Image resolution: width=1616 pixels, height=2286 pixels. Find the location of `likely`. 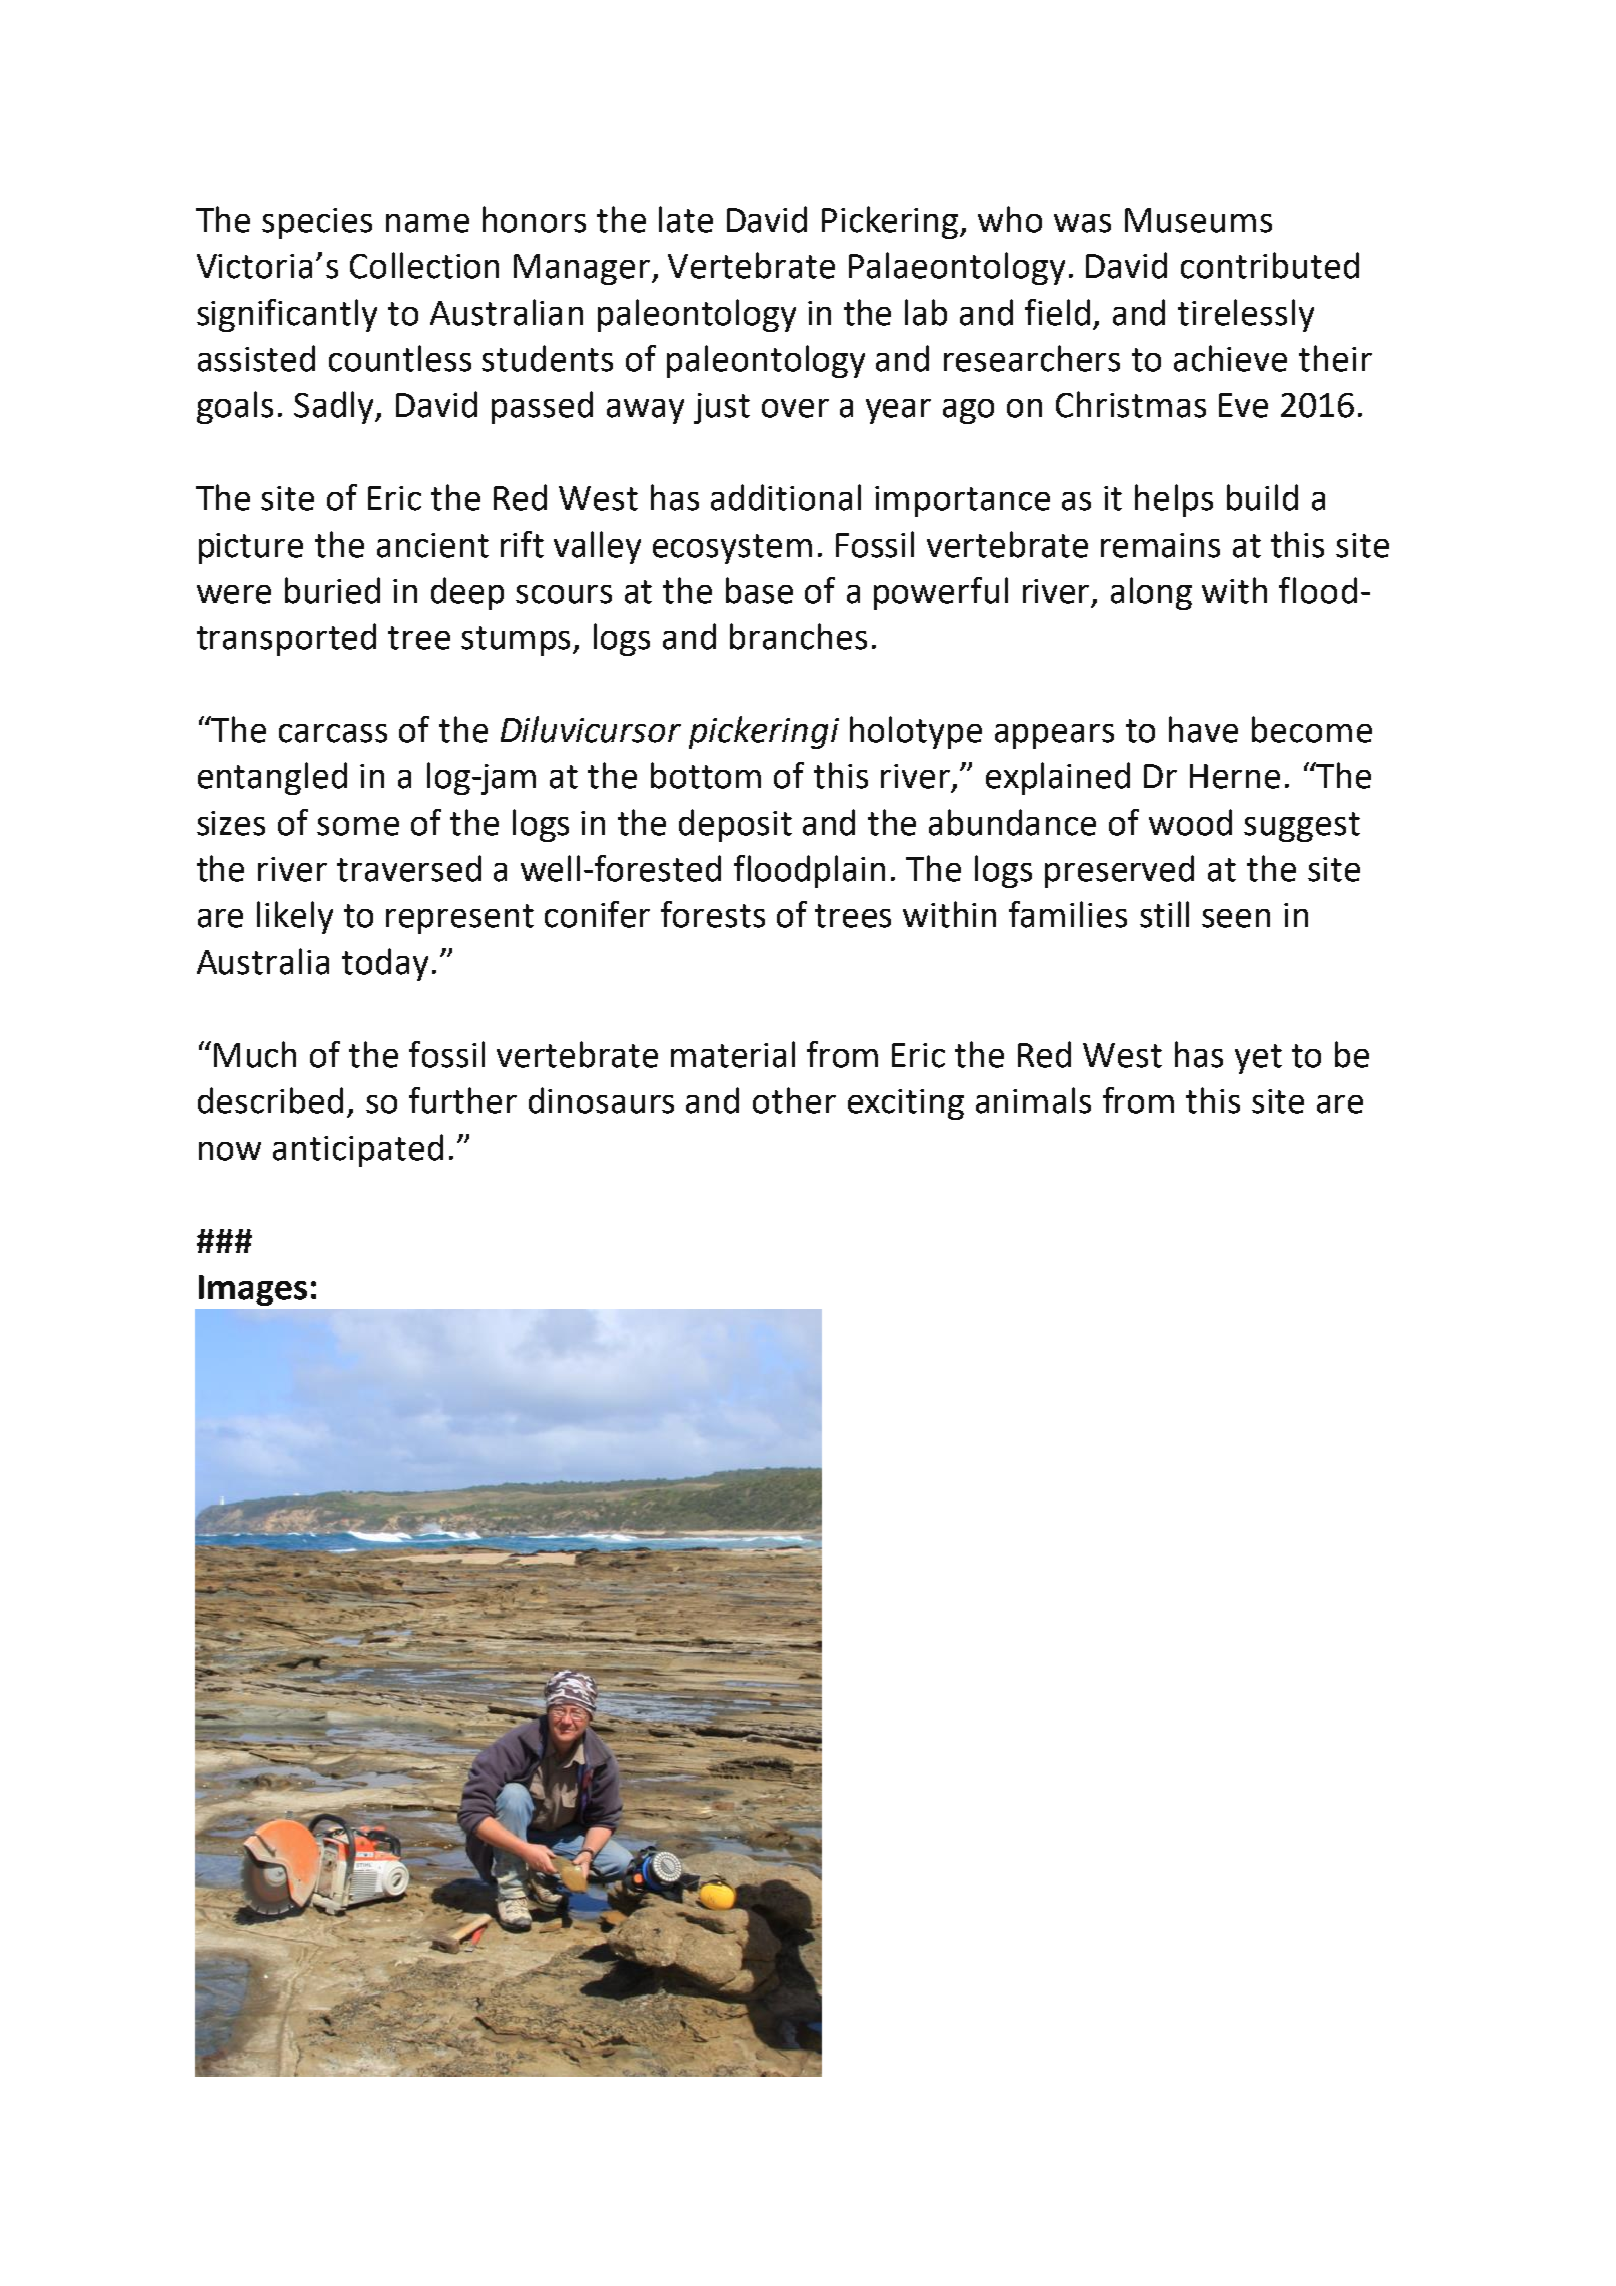

likely is located at coordinates (295, 917).
